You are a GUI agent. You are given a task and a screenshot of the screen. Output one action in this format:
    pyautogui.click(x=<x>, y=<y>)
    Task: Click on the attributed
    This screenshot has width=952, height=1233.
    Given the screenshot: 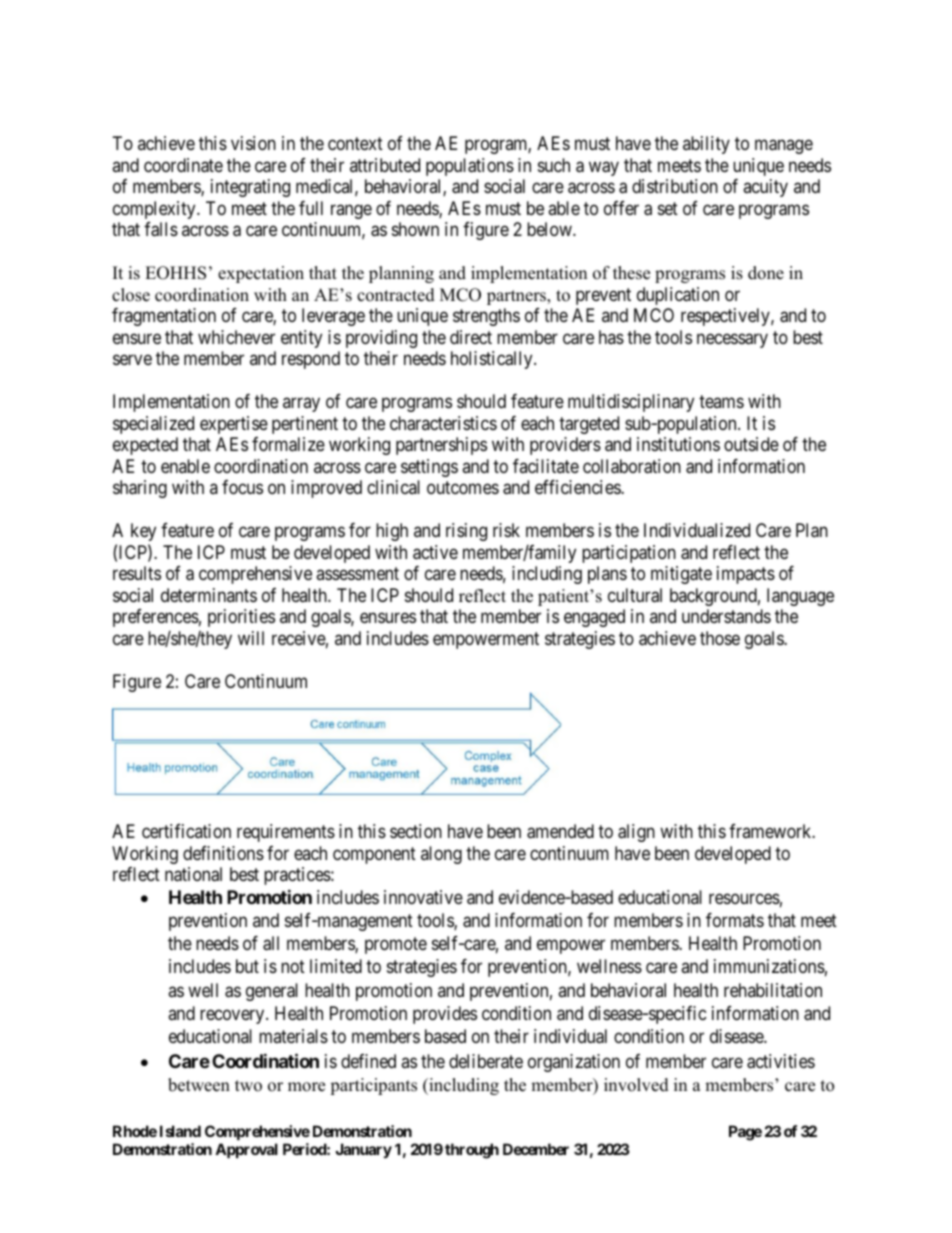 What is the action you would take?
    pyautogui.click(x=385, y=165)
